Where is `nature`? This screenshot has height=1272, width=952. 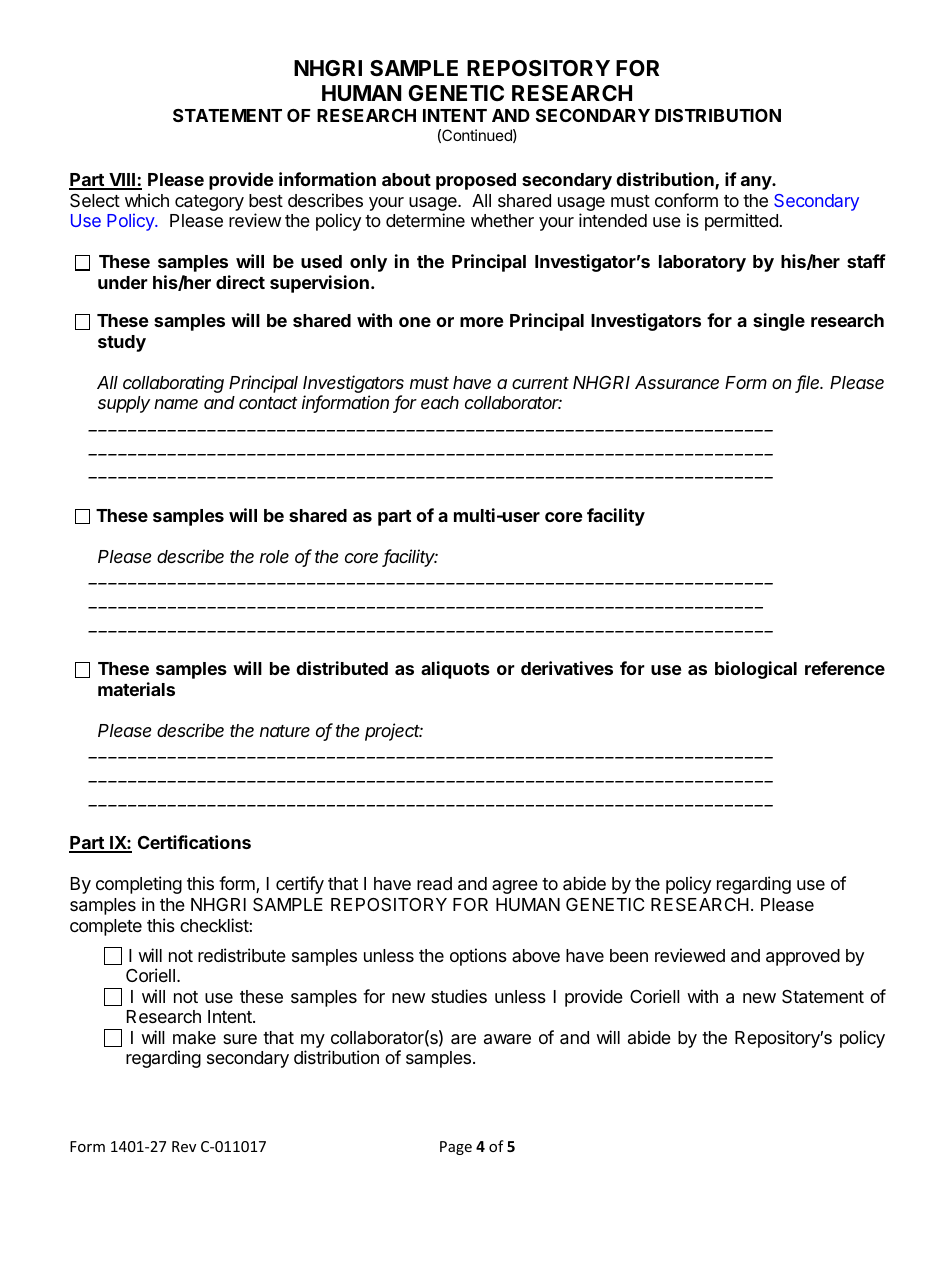 nature is located at coordinates (285, 731).
